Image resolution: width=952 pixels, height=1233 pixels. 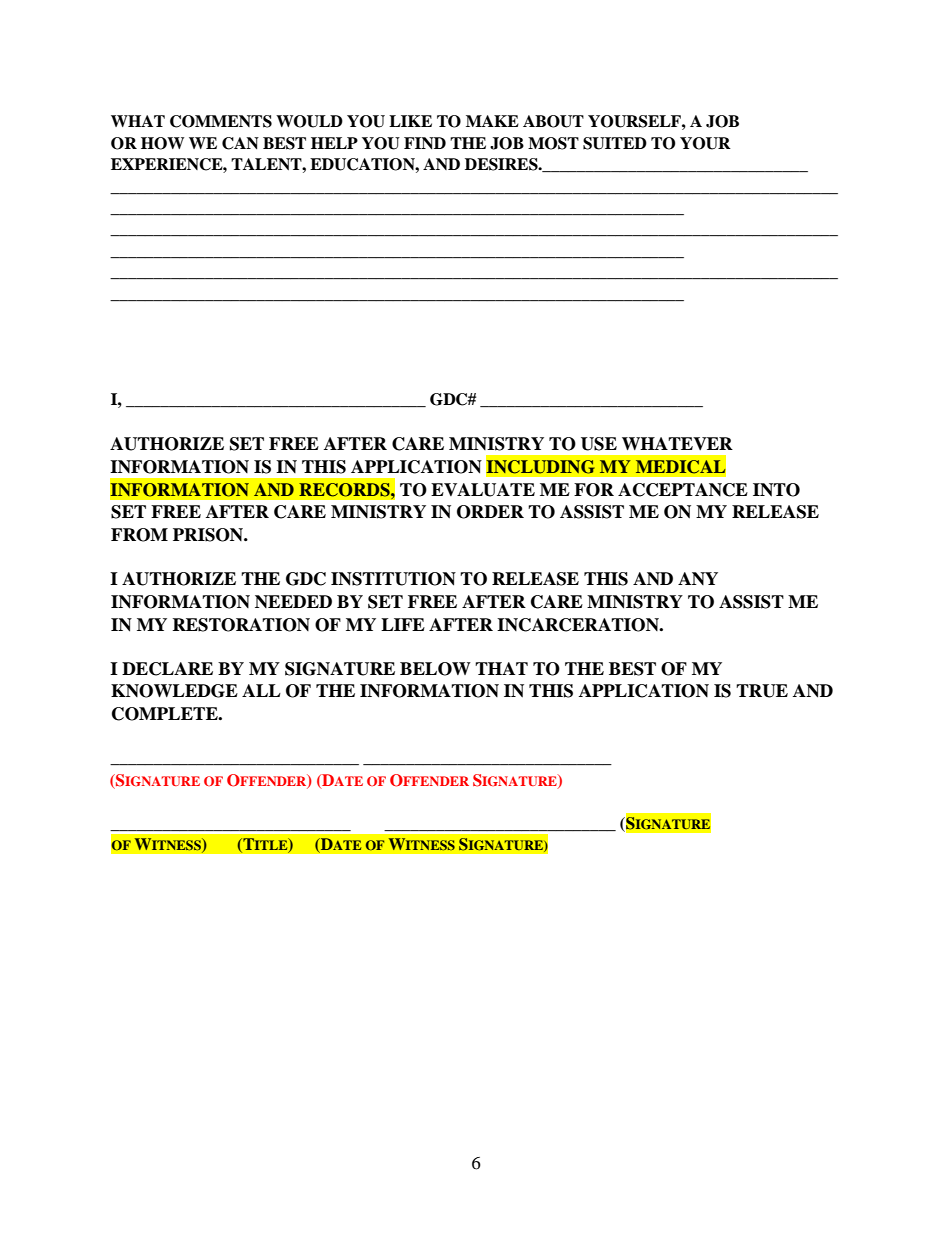 What do you see at coordinates (240, 143) in the screenshot?
I see `CAN` at bounding box center [240, 143].
